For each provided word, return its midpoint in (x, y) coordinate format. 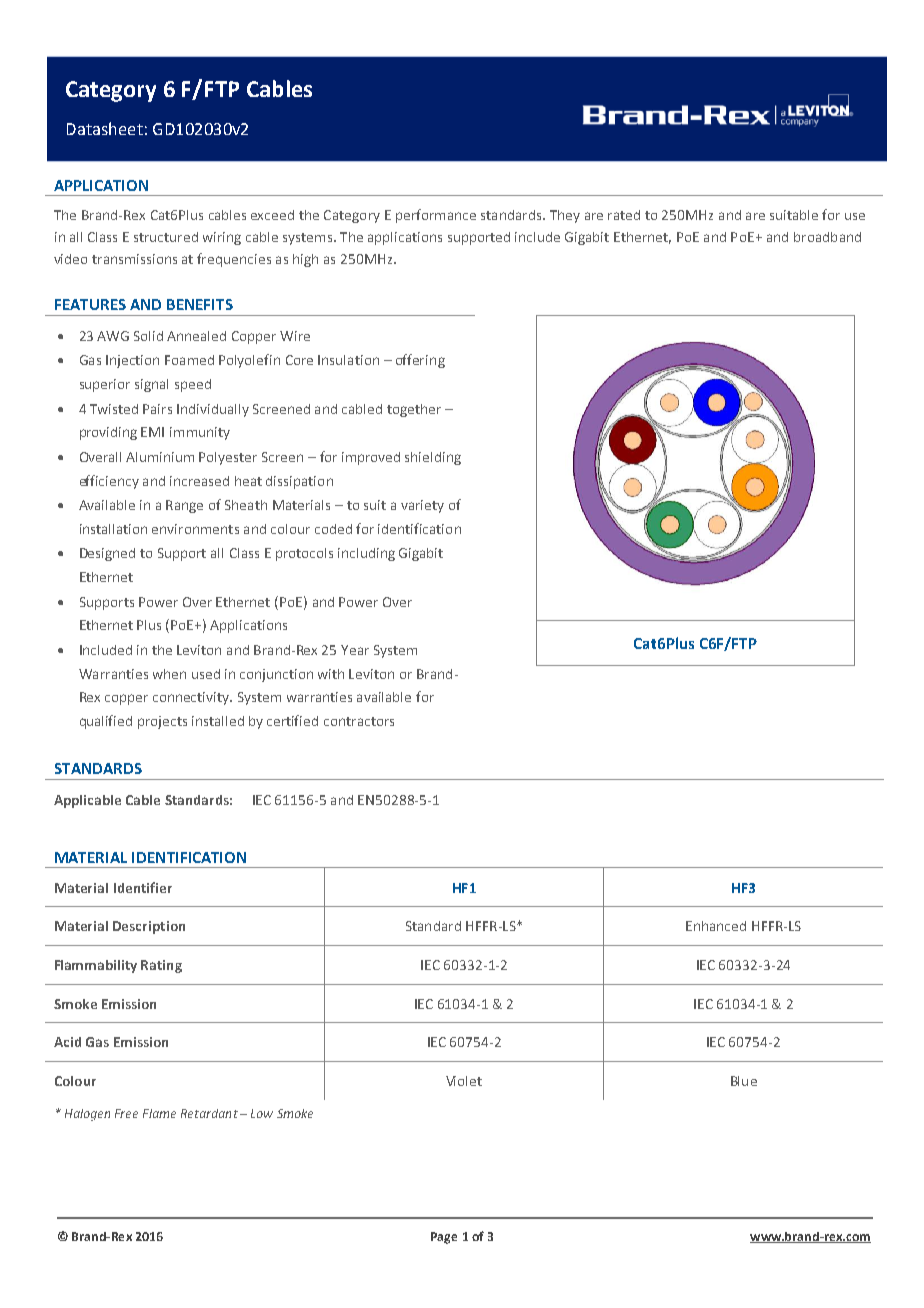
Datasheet (105, 128)
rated (624, 215)
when (169, 674)
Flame (159, 1113)
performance (436, 216)
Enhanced (716, 926)
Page (444, 1238)
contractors (359, 721)
